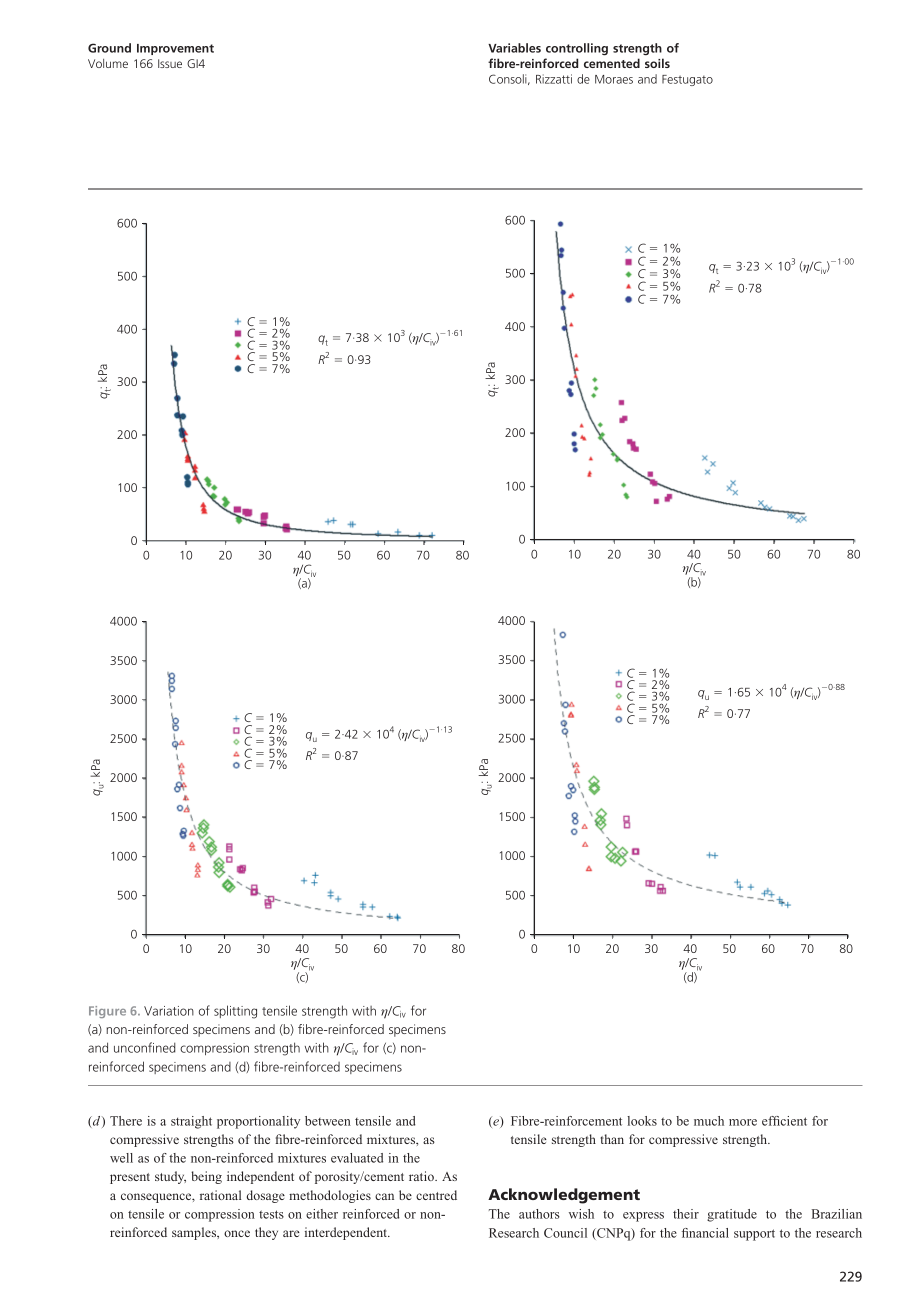 The height and width of the page is (1308, 924). I want to click on being, so click(206, 1177).
